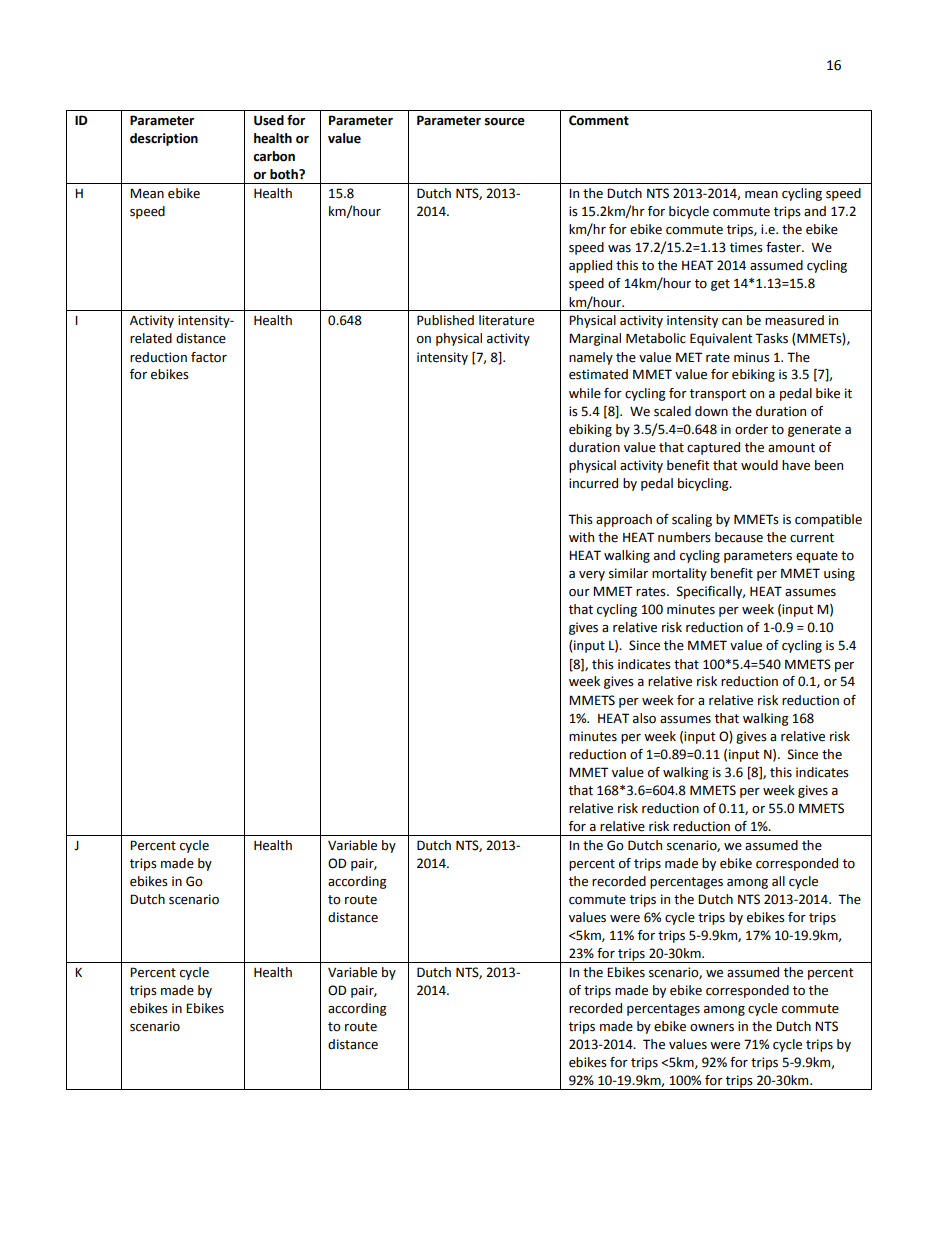  What do you see at coordinates (746, 247) in the screenshot?
I see `times` at bounding box center [746, 247].
